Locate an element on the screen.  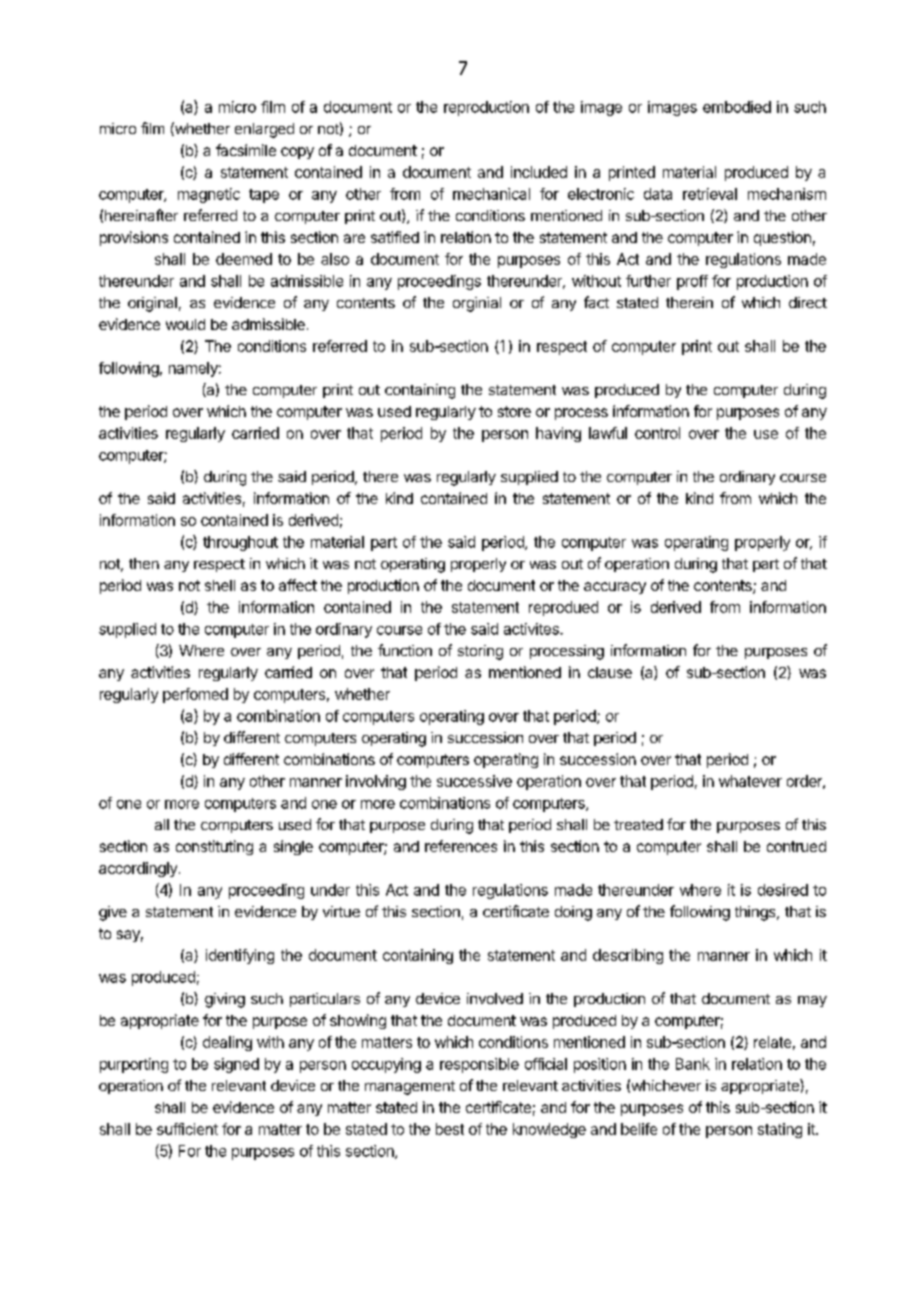
sufficient is located at coordinates (187, 1129).
